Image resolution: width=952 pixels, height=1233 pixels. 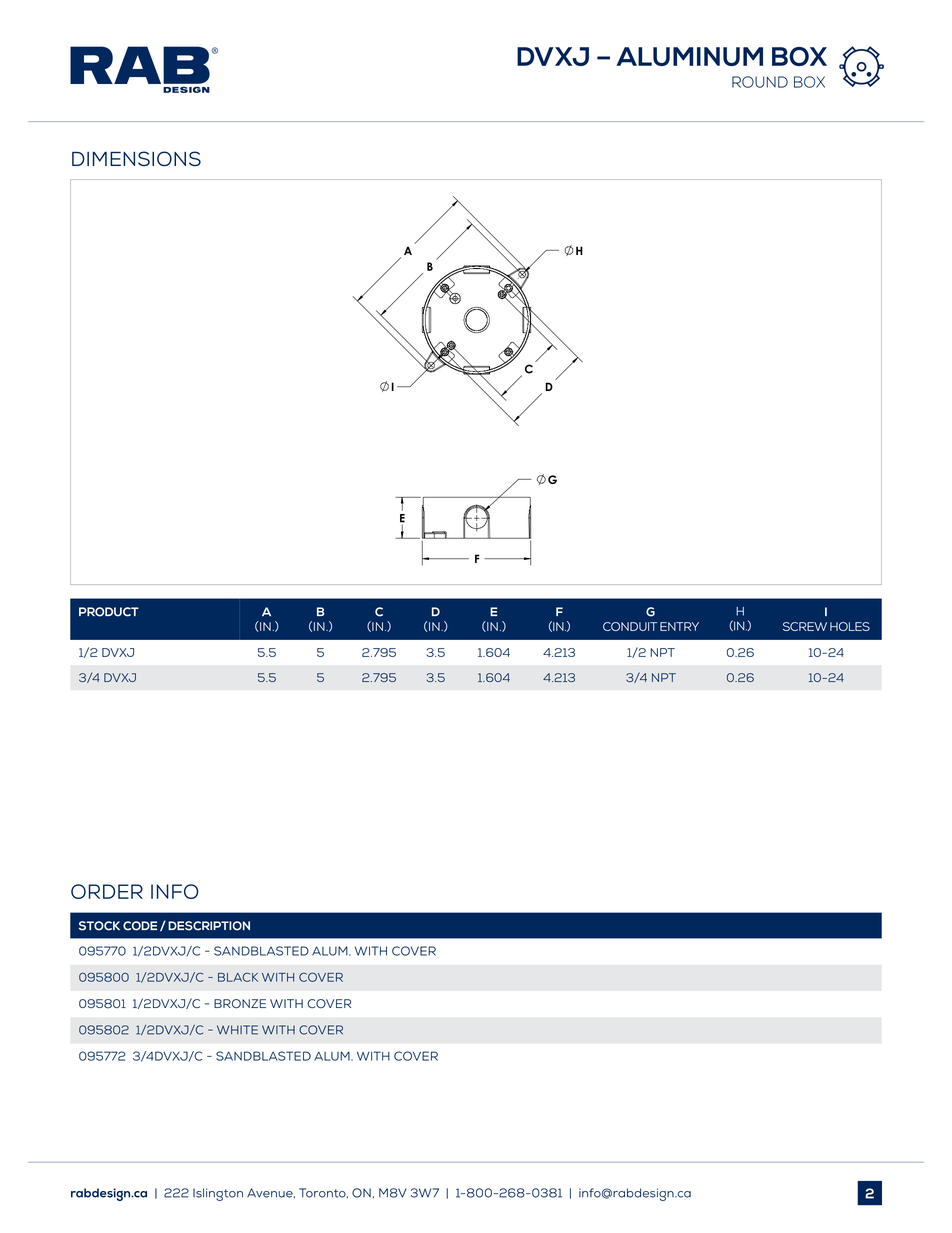 I want to click on ORDER, so click(x=107, y=891).
